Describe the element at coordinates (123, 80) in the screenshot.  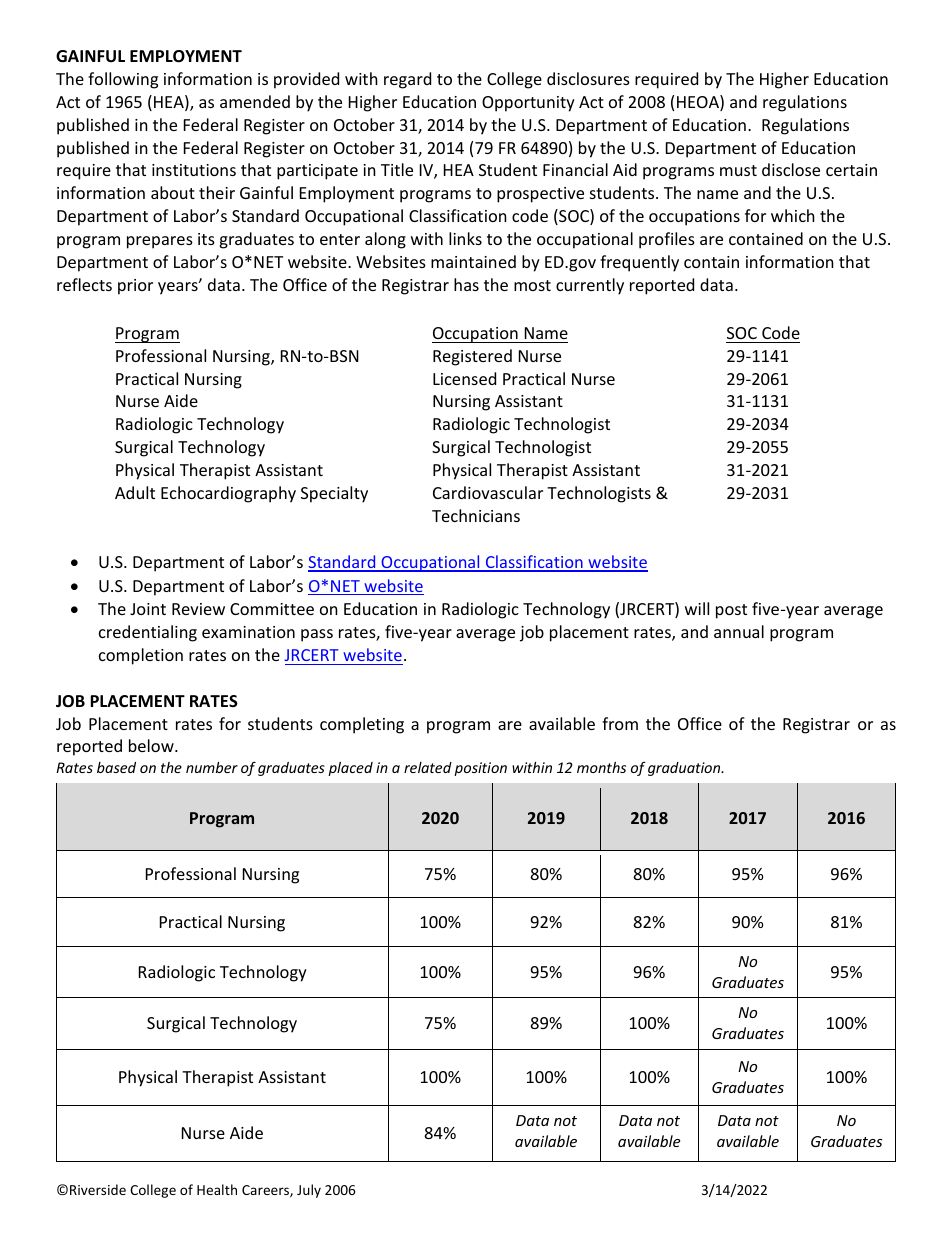
I see `following` at that location.
